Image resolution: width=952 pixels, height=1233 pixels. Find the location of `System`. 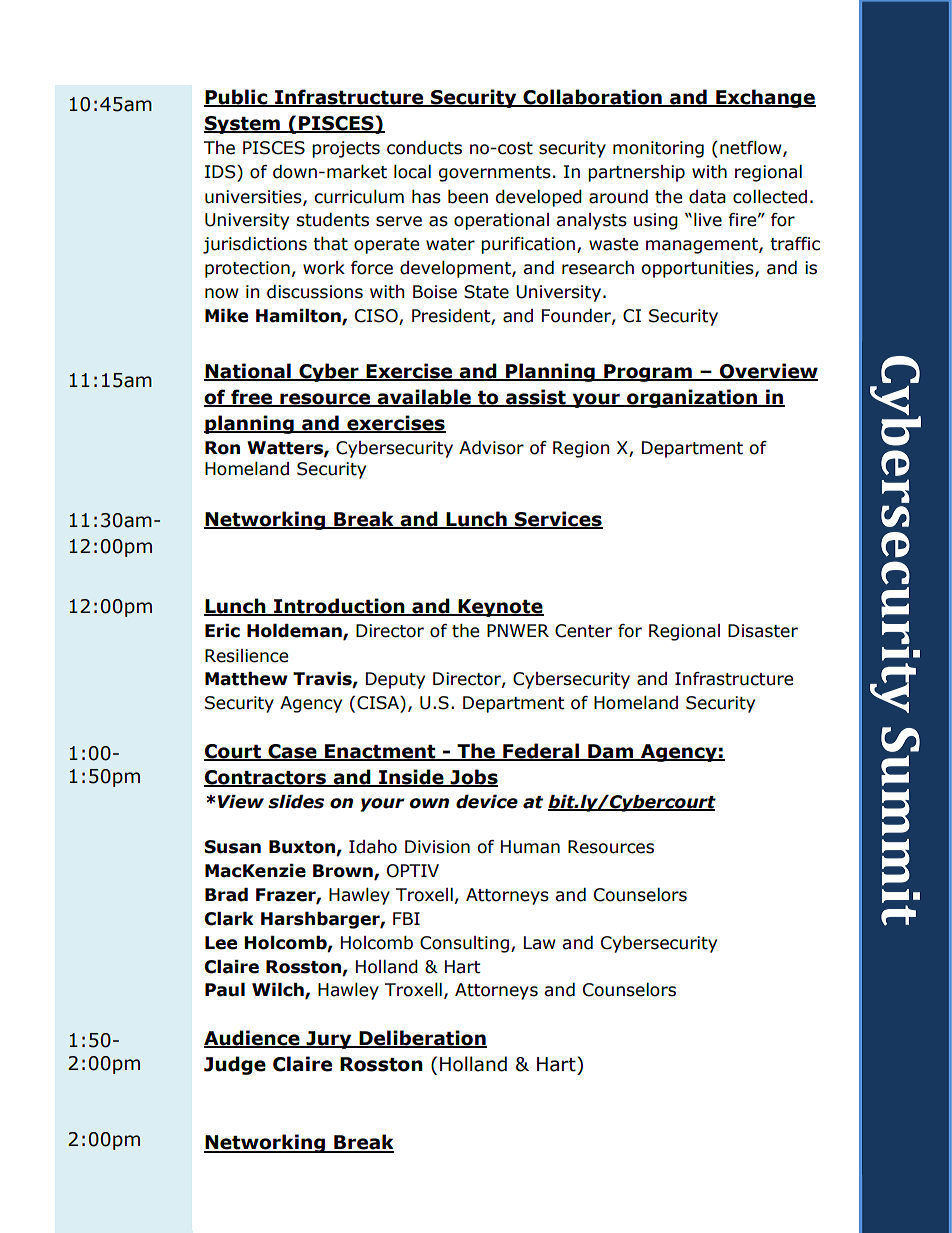

System is located at coordinates (243, 125).
